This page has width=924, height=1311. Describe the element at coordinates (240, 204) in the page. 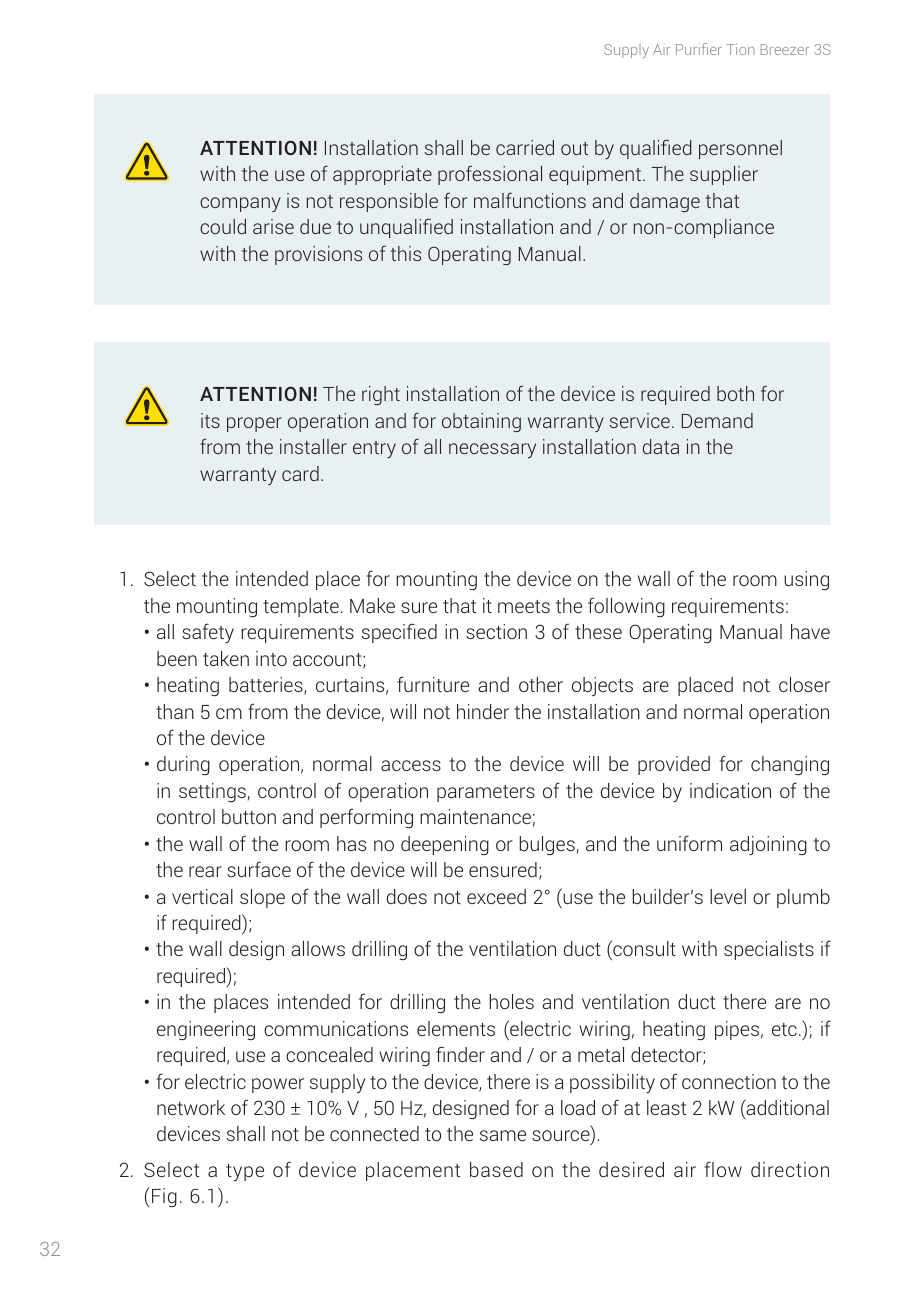

I see `company` at that location.
